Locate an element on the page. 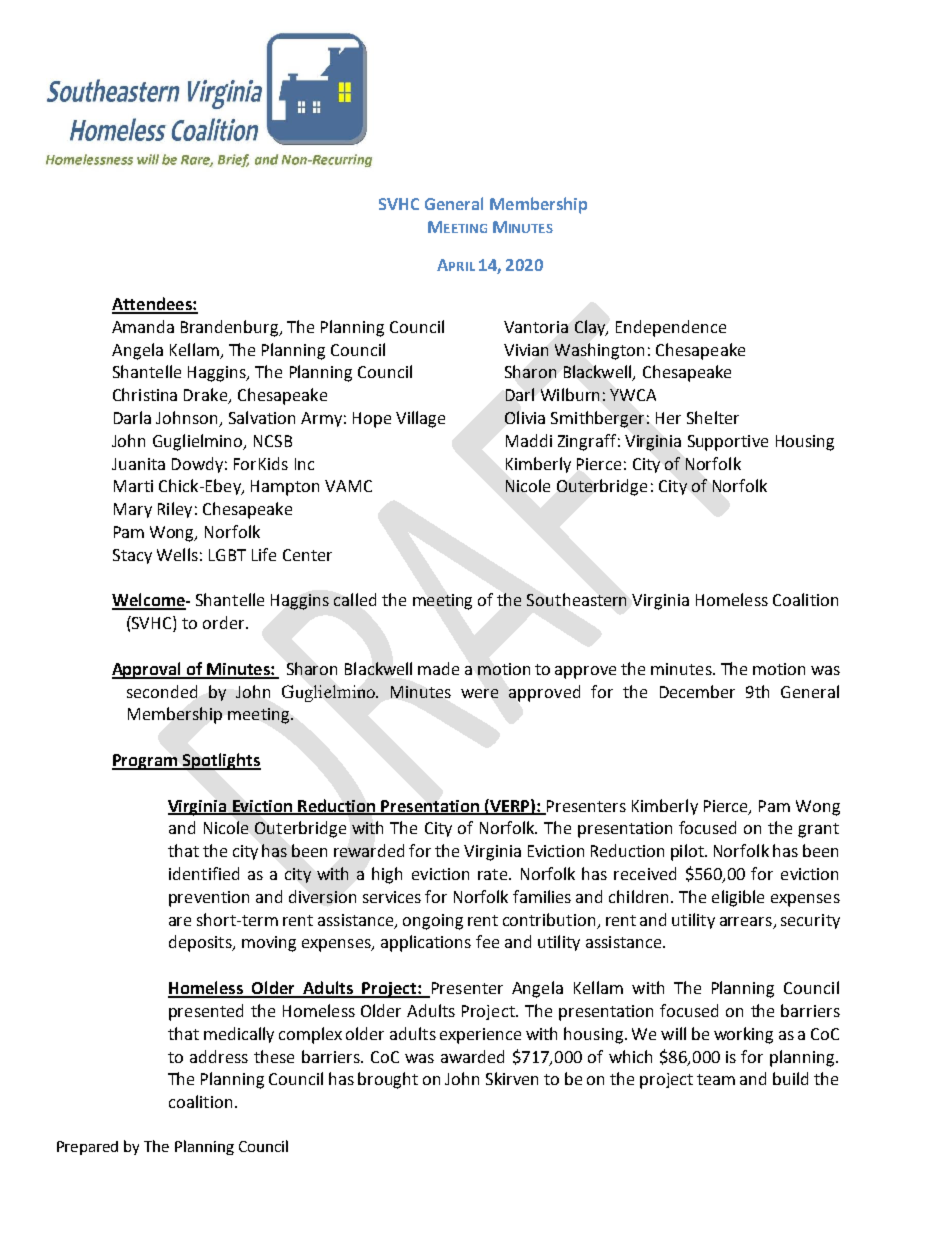 This document has width=952, height=1233. identified is located at coordinates (204, 873).
